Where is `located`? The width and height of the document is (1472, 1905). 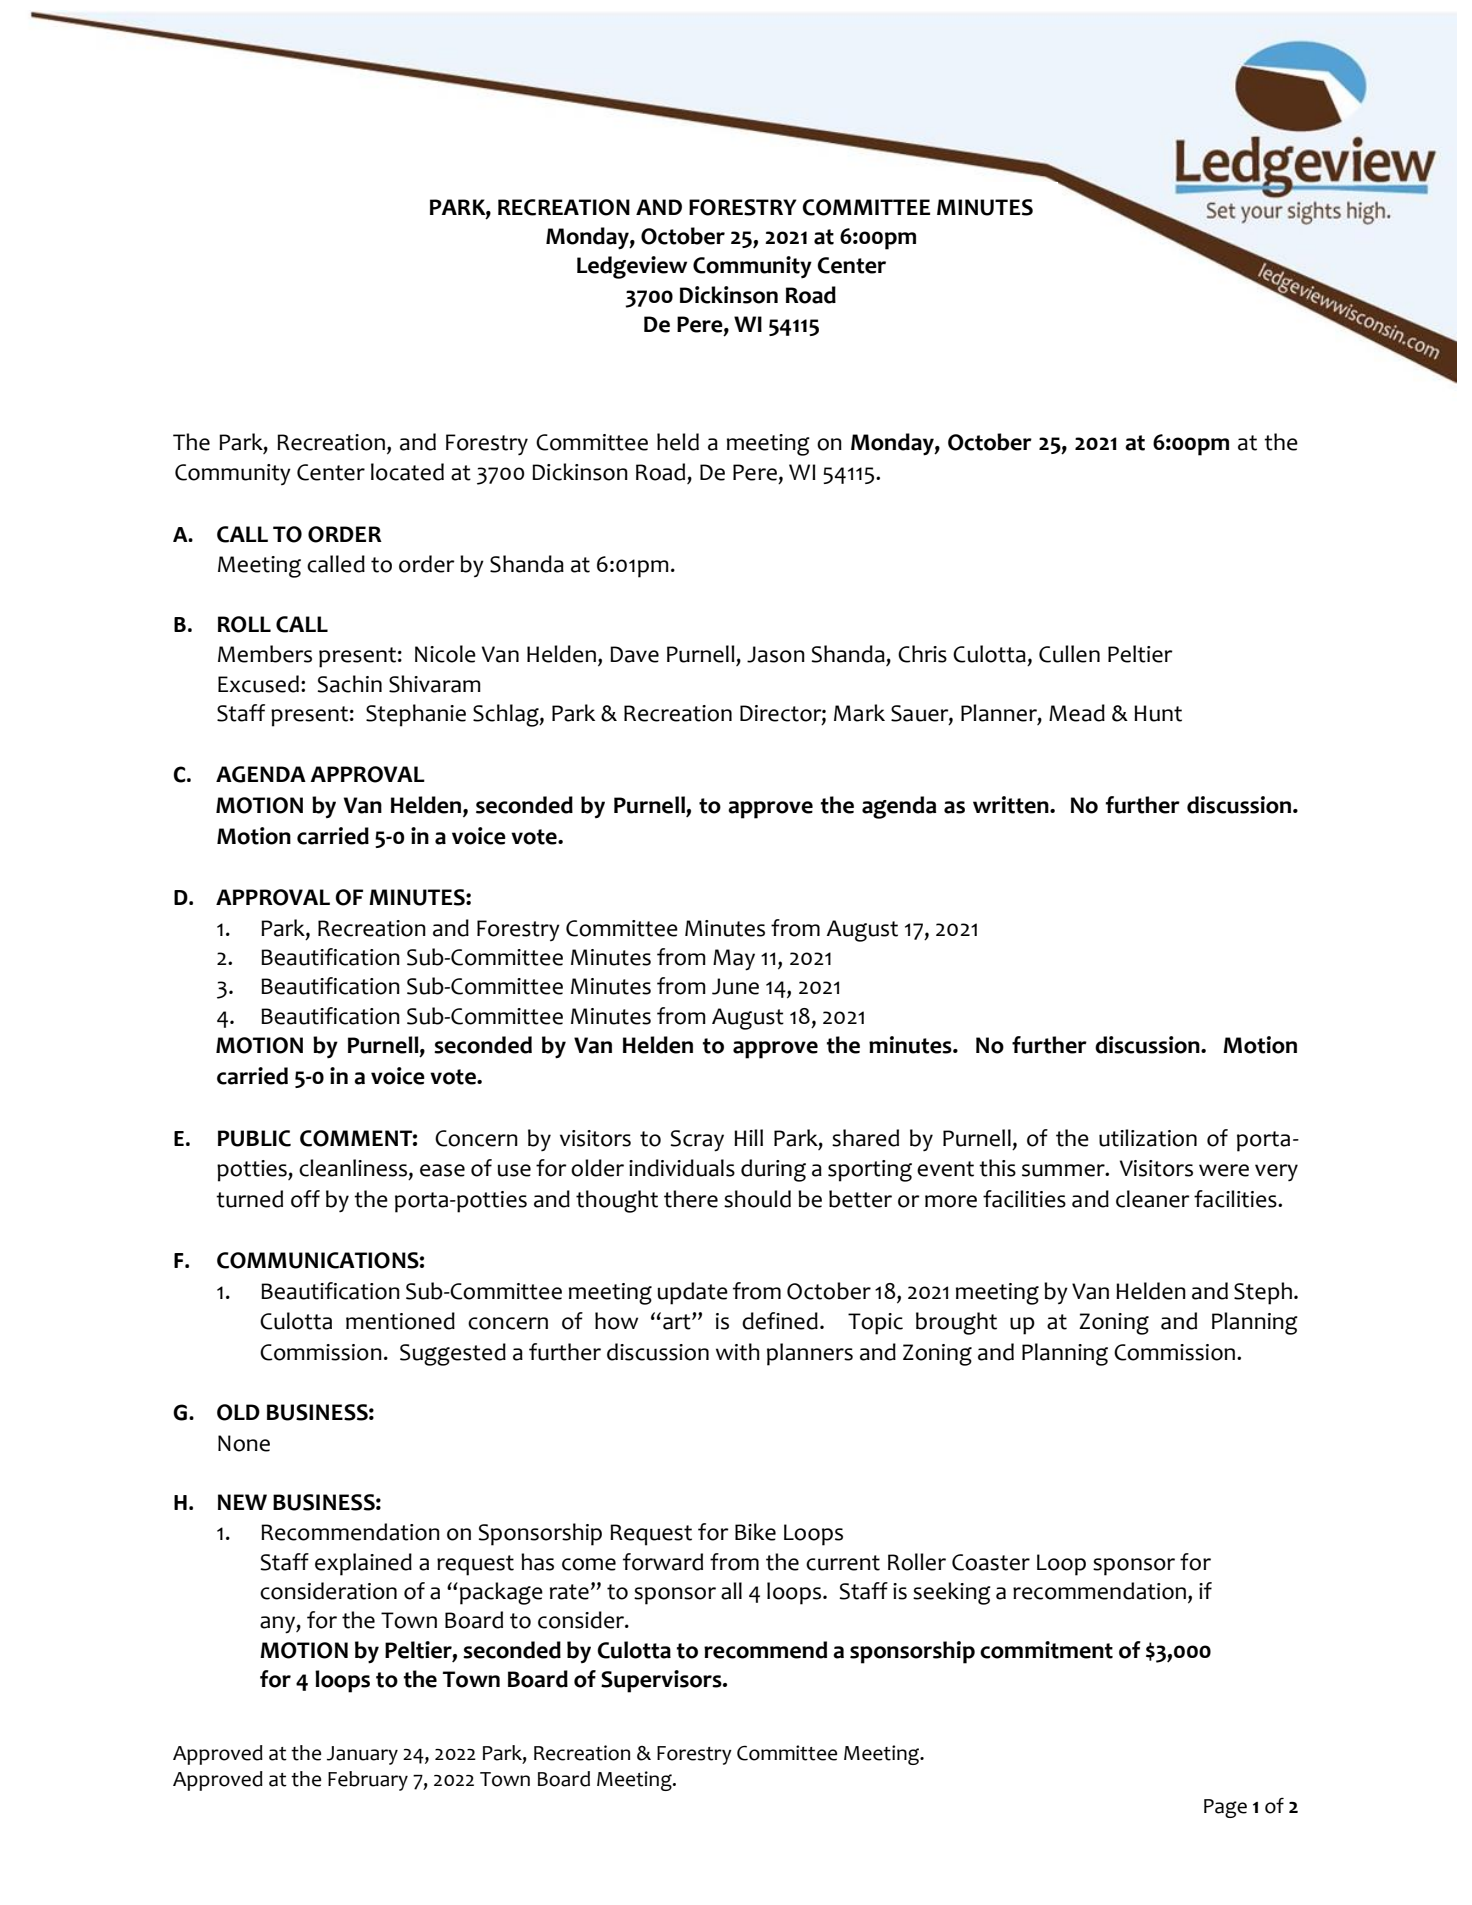 located is located at coordinates (407, 472).
